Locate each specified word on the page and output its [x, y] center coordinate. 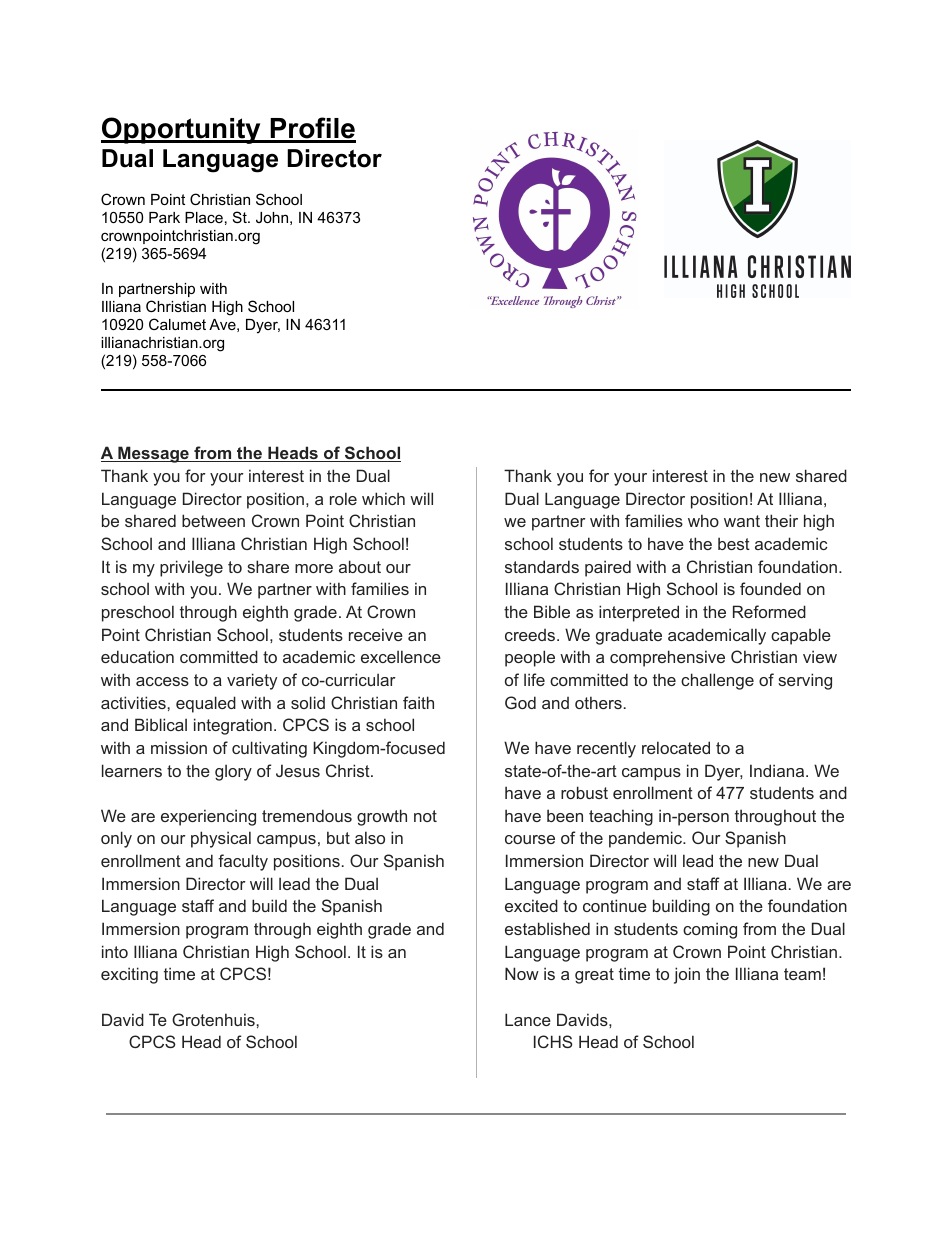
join [687, 975]
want [742, 521]
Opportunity [182, 130]
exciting [129, 975]
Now [522, 973]
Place [204, 217]
